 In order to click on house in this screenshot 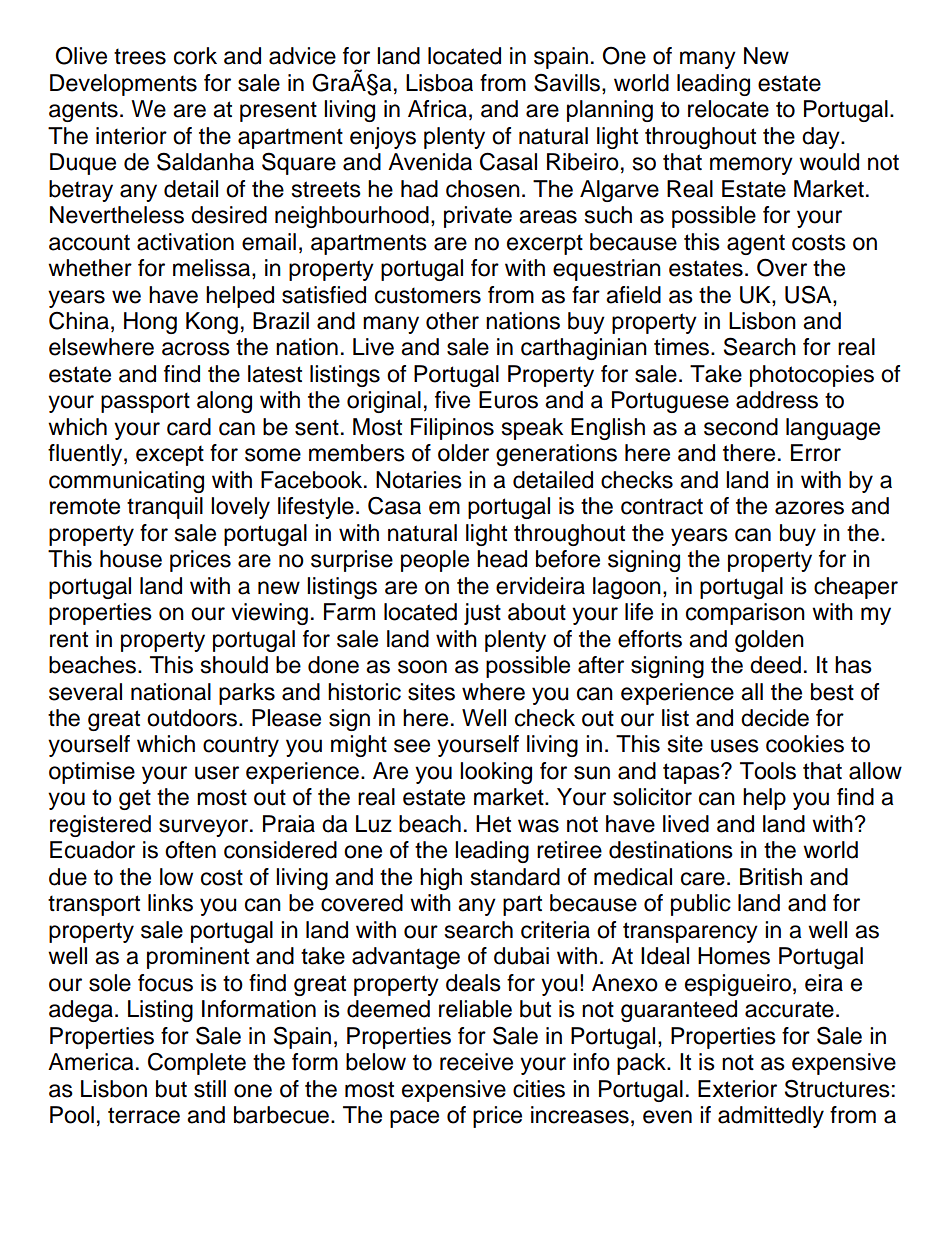, I will do `click(131, 559)`.
